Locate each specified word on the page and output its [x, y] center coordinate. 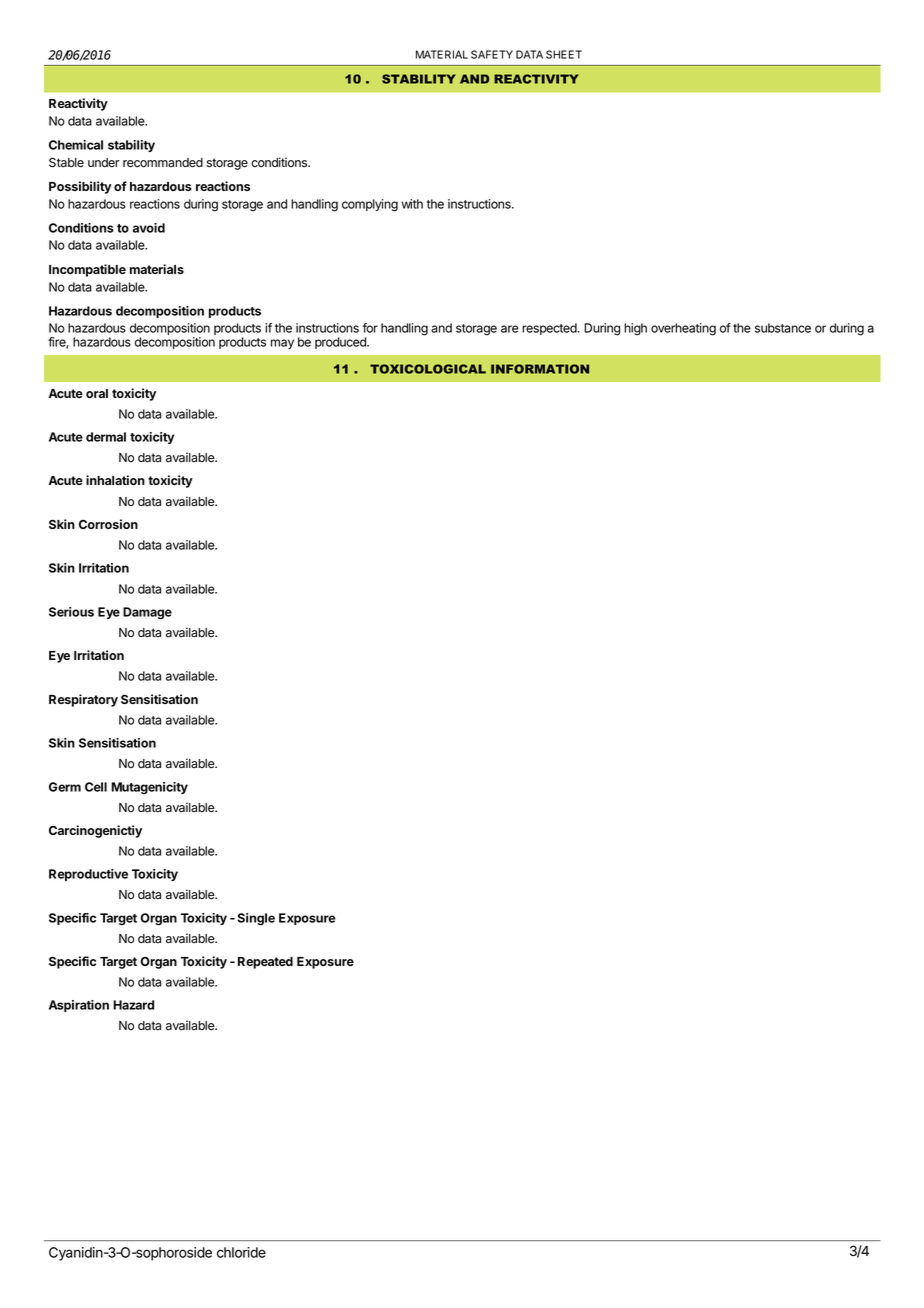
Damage [147, 613]
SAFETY [492, 54]
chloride [241, 1252]
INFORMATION [540, 369]
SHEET [564, 54]
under [104, 162]
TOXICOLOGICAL [428, 369]
